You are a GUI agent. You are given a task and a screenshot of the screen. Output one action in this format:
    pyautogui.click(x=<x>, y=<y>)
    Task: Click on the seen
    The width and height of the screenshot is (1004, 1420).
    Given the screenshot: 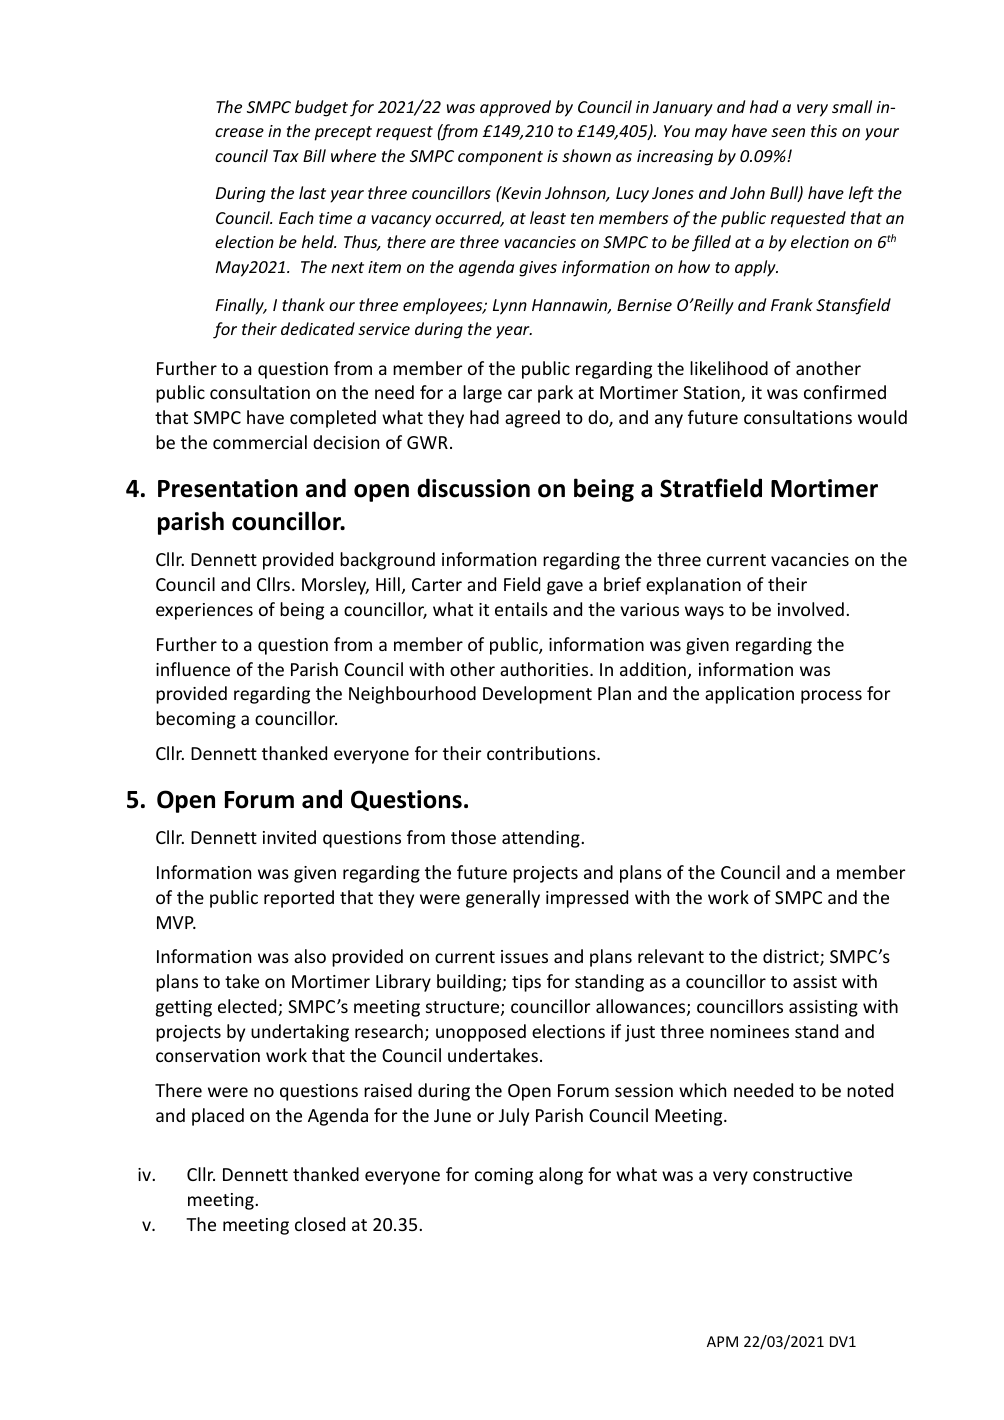 What is the action you would take?
    pyautogui.click(x=788, y=132)
